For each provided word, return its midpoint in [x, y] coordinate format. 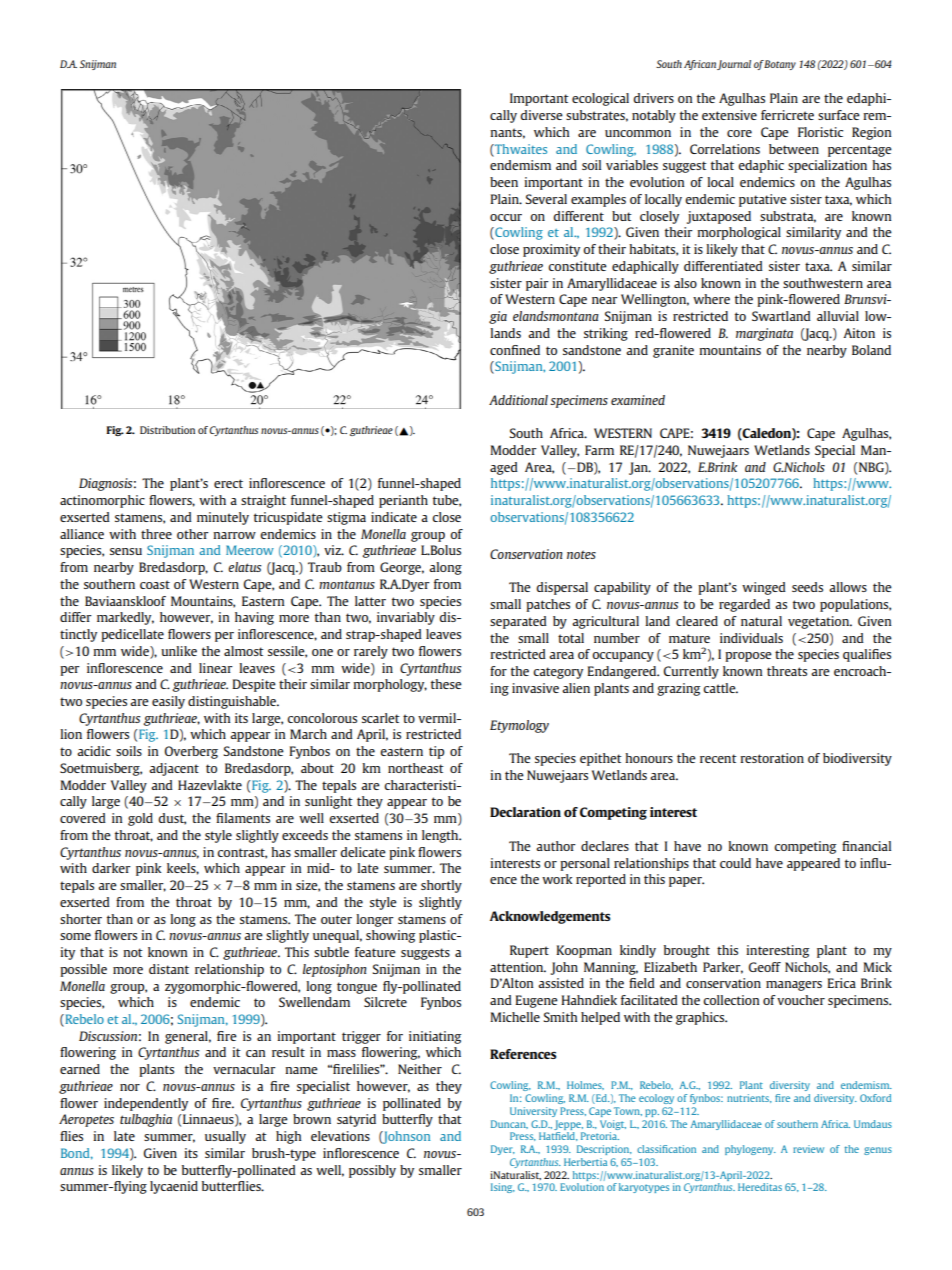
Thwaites [520, 149]
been [504, 182]
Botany [780, 65]
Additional [518, 400]
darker [111, 868]
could [735, 863]
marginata [764, 334]
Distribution [167, 430]
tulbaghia [146, 1120]
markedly [125, 618]
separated [518, 622]
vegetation [820, 622]
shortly [441, 886]
